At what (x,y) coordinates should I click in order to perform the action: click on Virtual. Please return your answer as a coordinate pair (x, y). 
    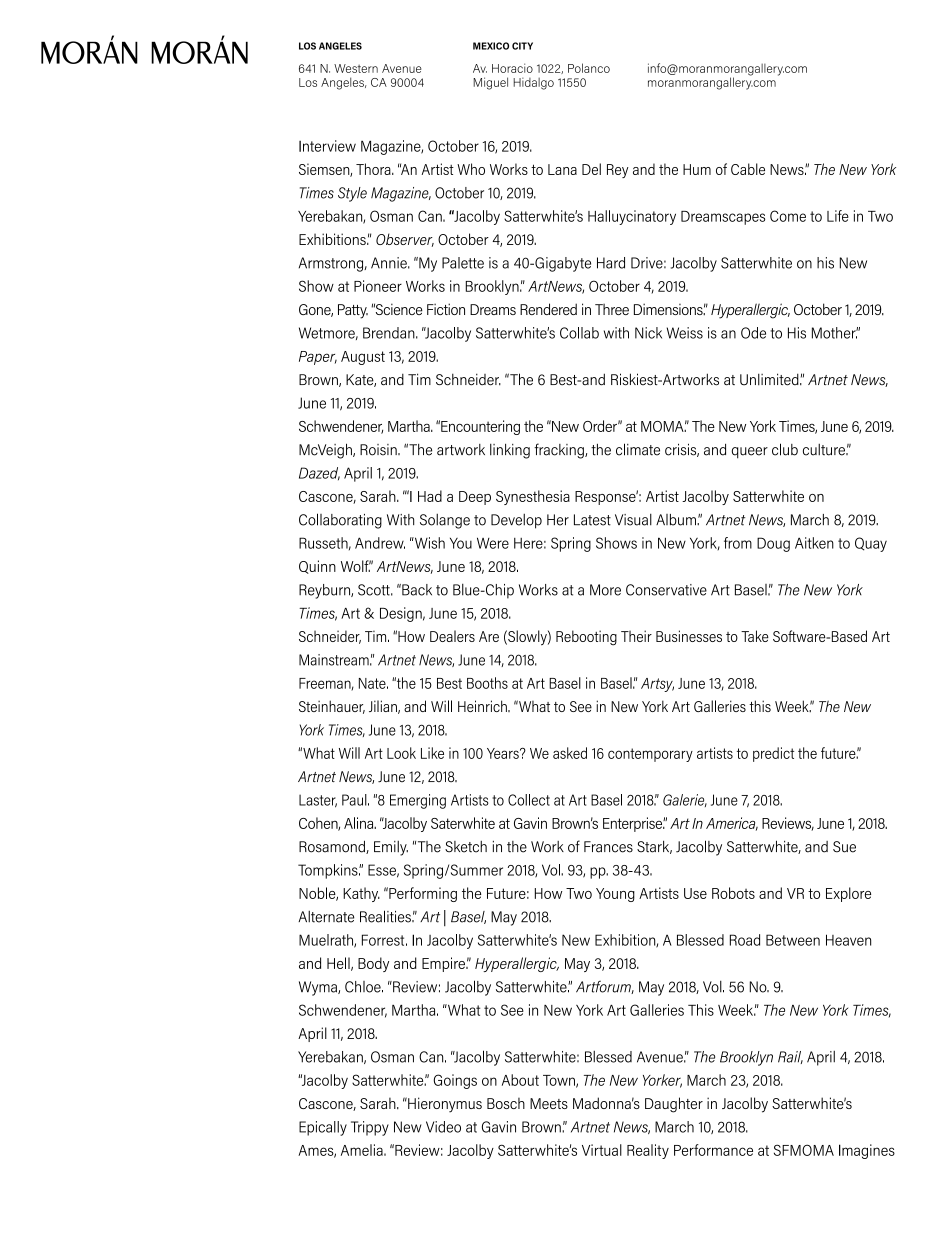
    Looking at the image, I should click on (602, 1150).
